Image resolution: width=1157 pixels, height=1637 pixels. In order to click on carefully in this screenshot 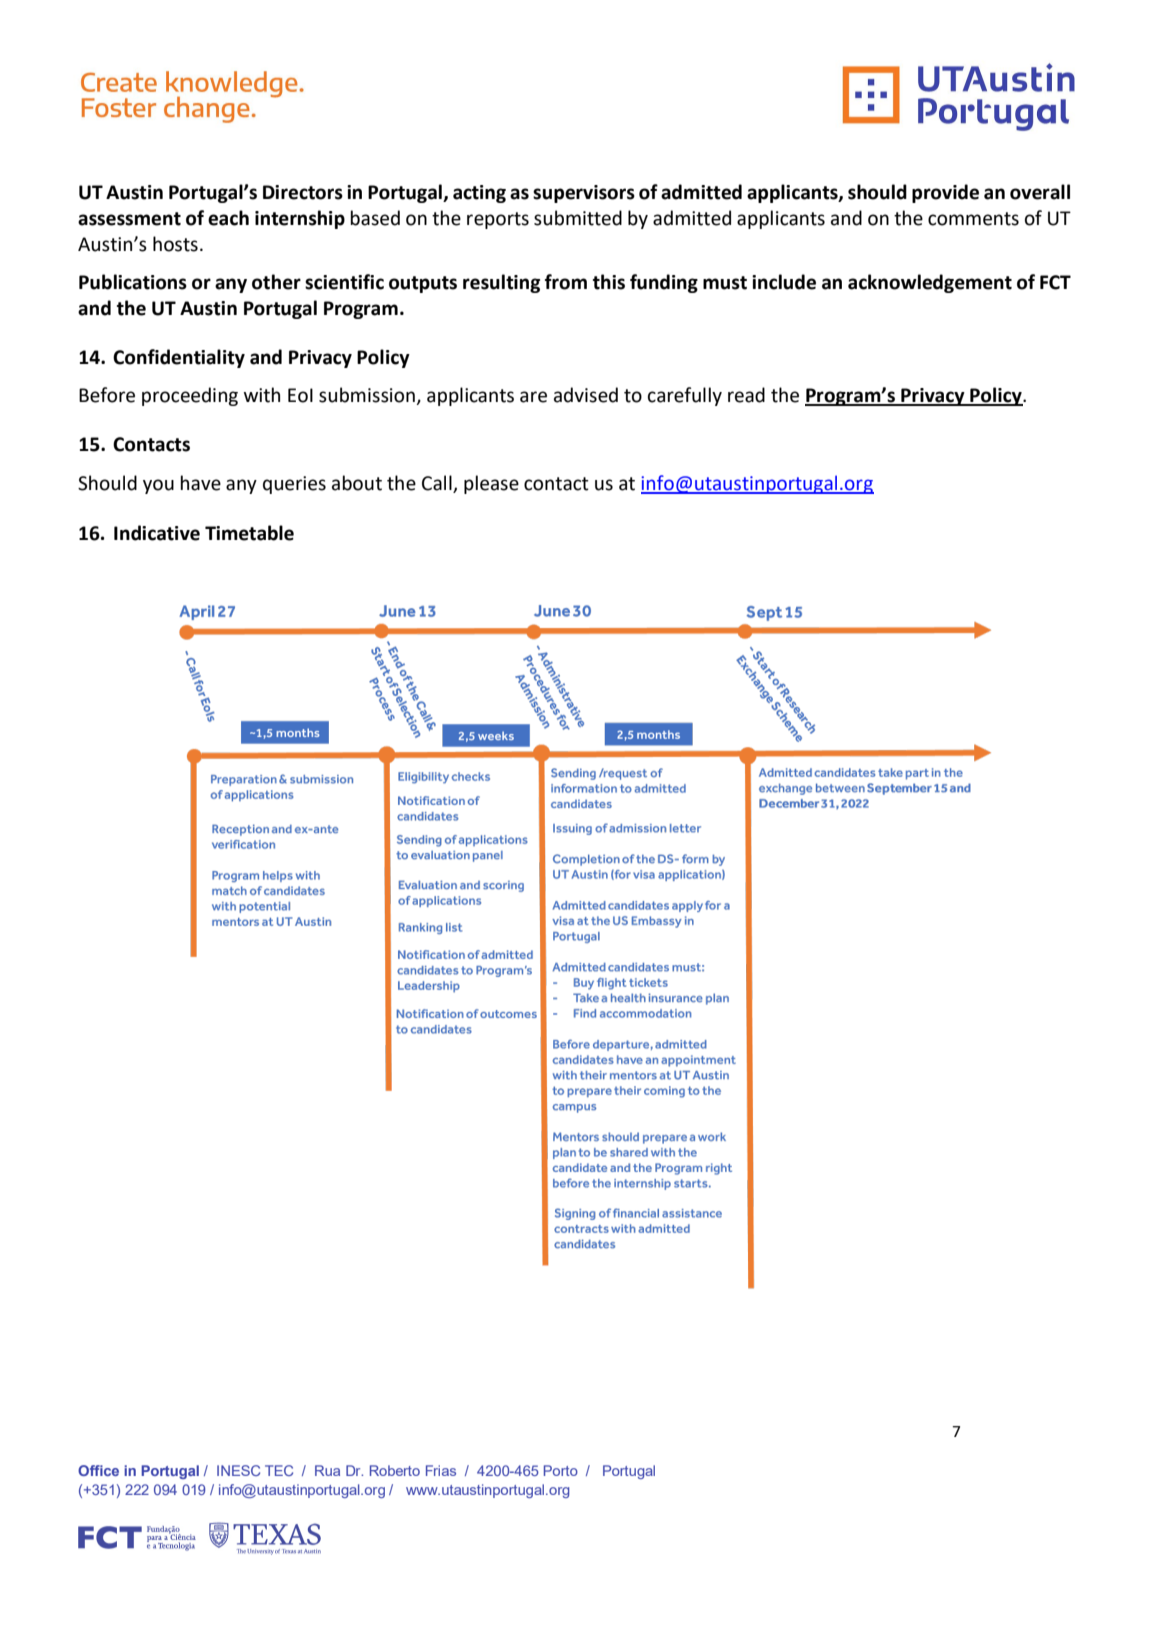, I will do `click(685, 396)`.
